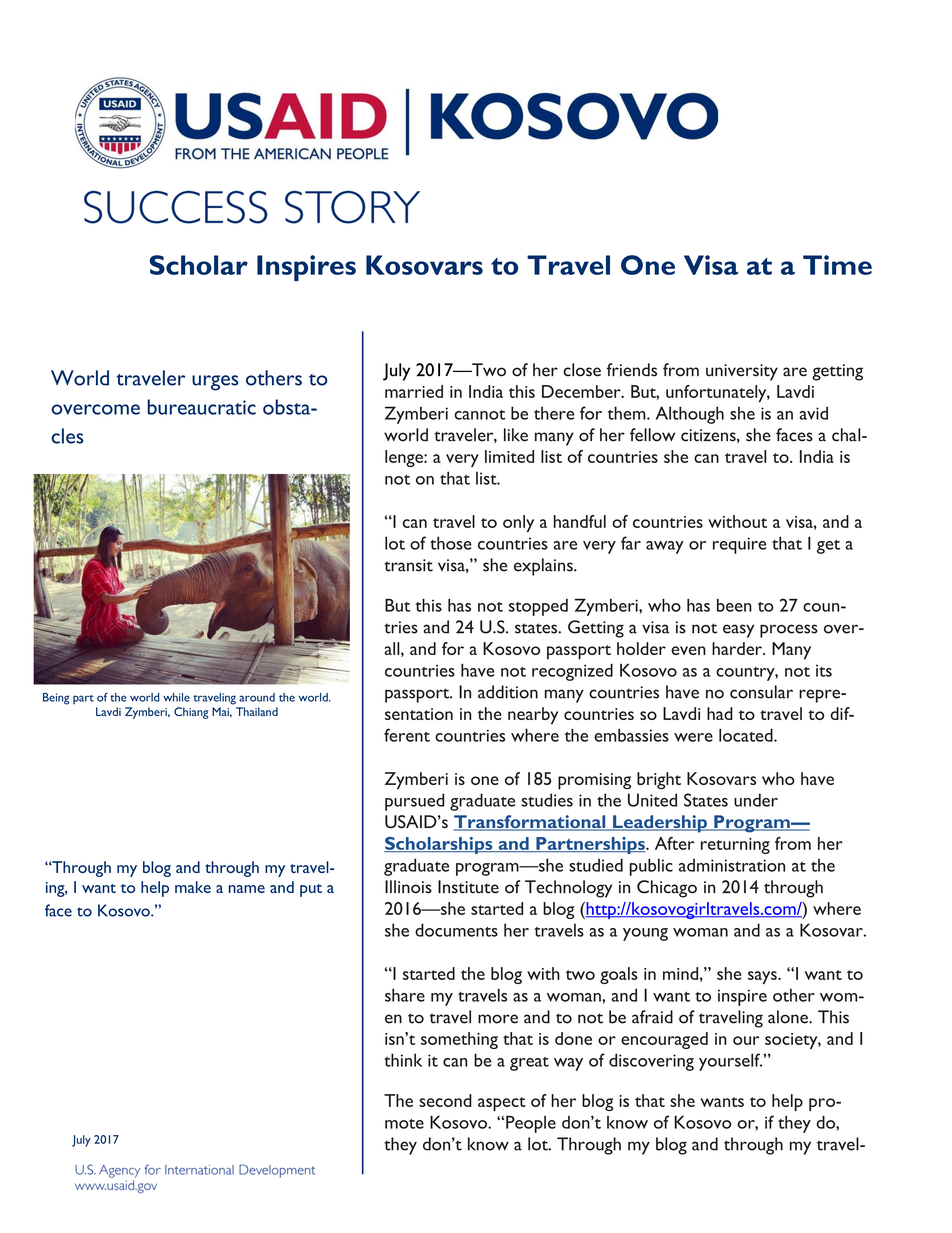  What do you see at coordinates (468, 887) in the page?
I see `Institute` at bounding box center [468, 887].
